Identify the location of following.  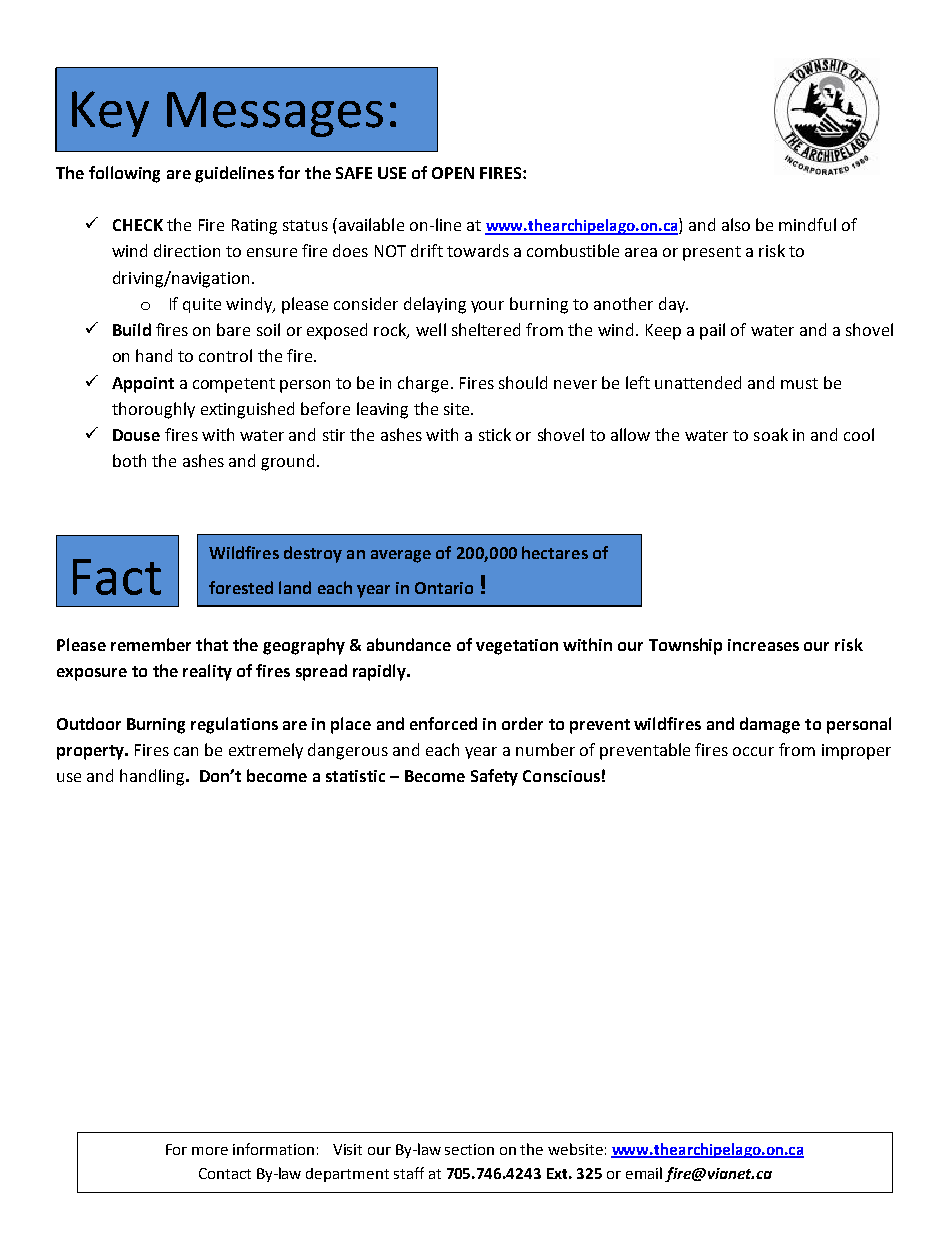
(124, 174).
